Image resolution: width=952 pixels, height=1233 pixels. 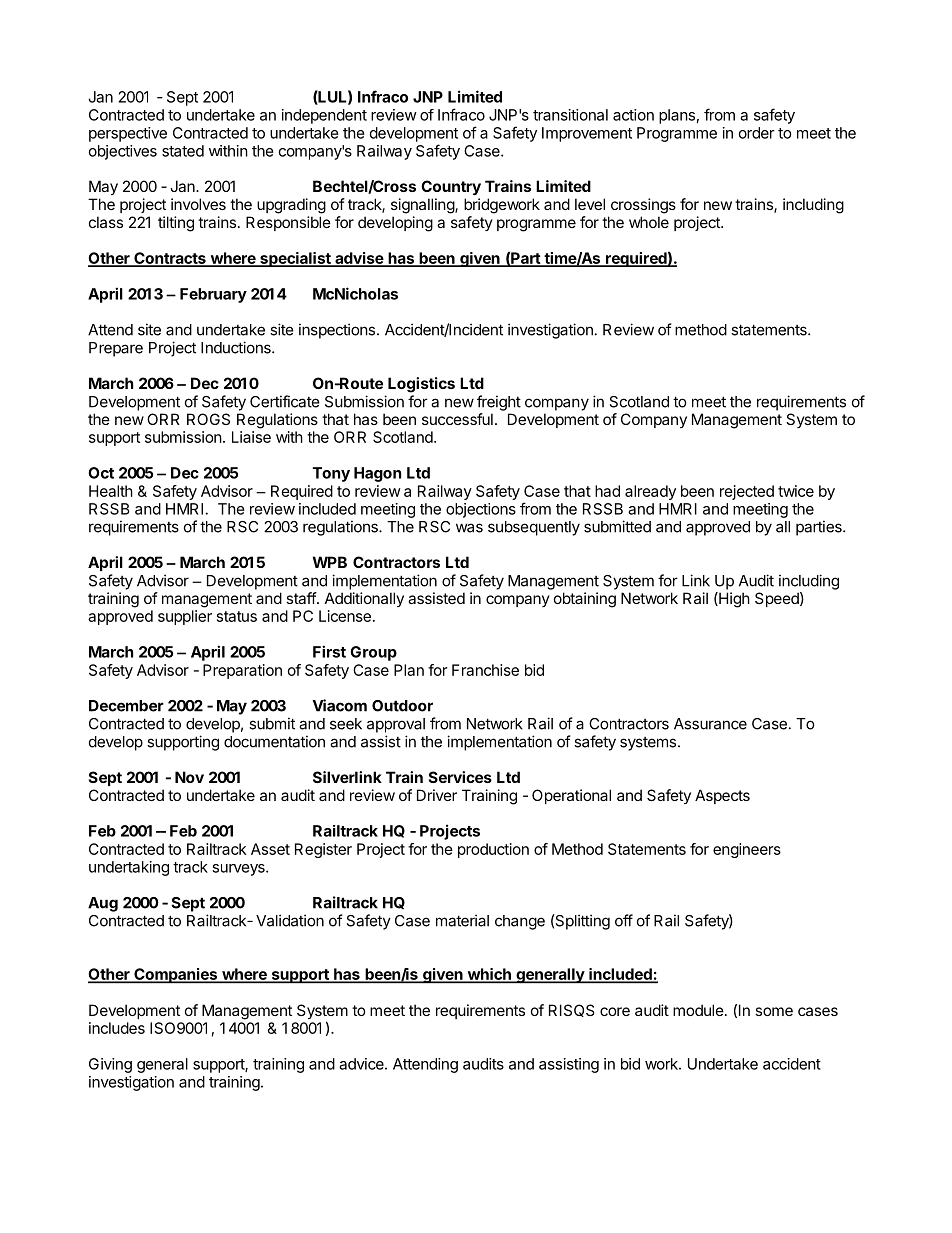 I want to click on Country, so click(x=451, y=187).
